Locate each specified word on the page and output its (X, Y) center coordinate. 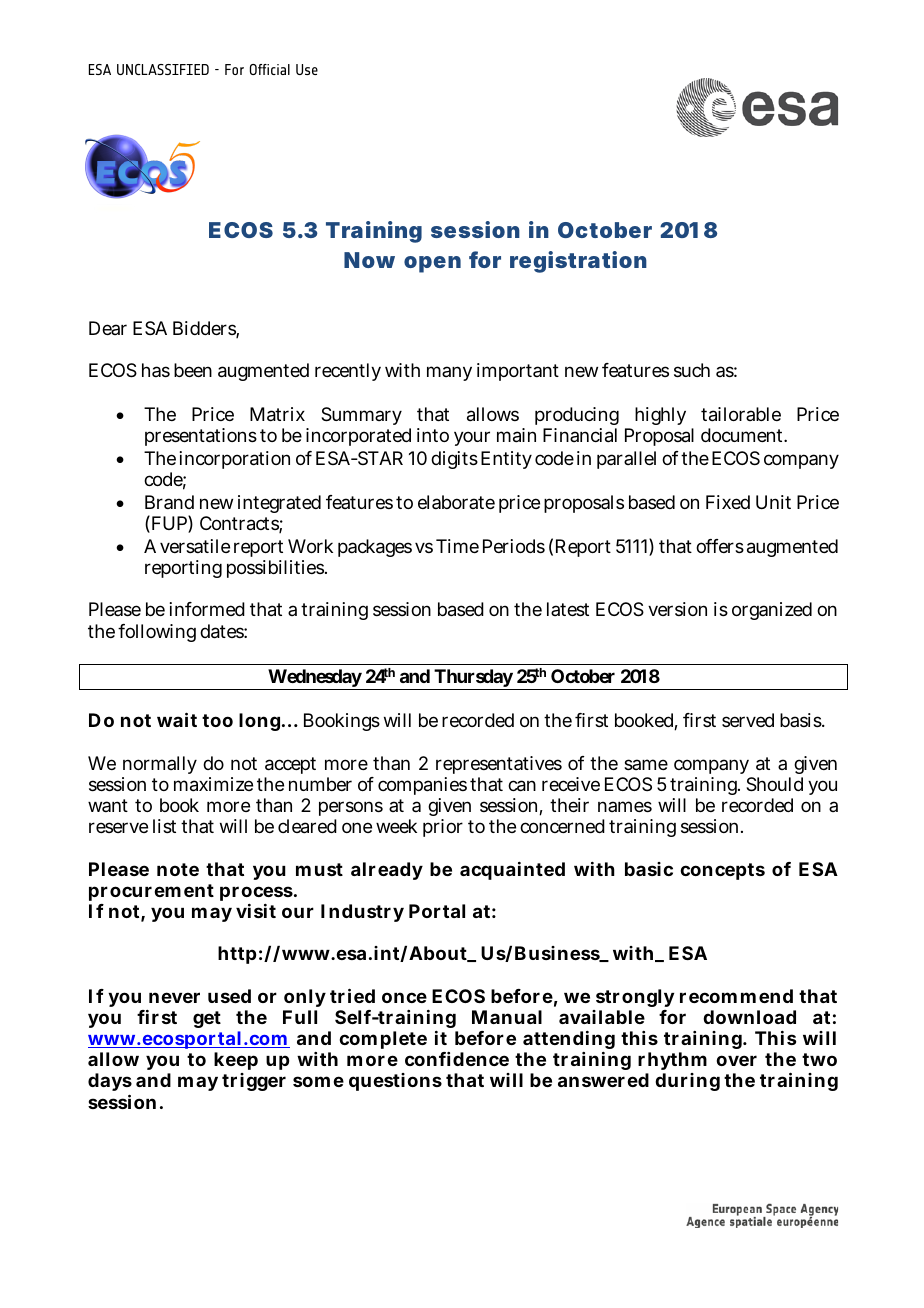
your (472, 438)
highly (660, 416)
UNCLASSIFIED (163, 69)
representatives (499, 765)
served (748, 720)
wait (177, 720)
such (692, 370)
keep (236, 1063)
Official (270, 69)
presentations (201, 437)
